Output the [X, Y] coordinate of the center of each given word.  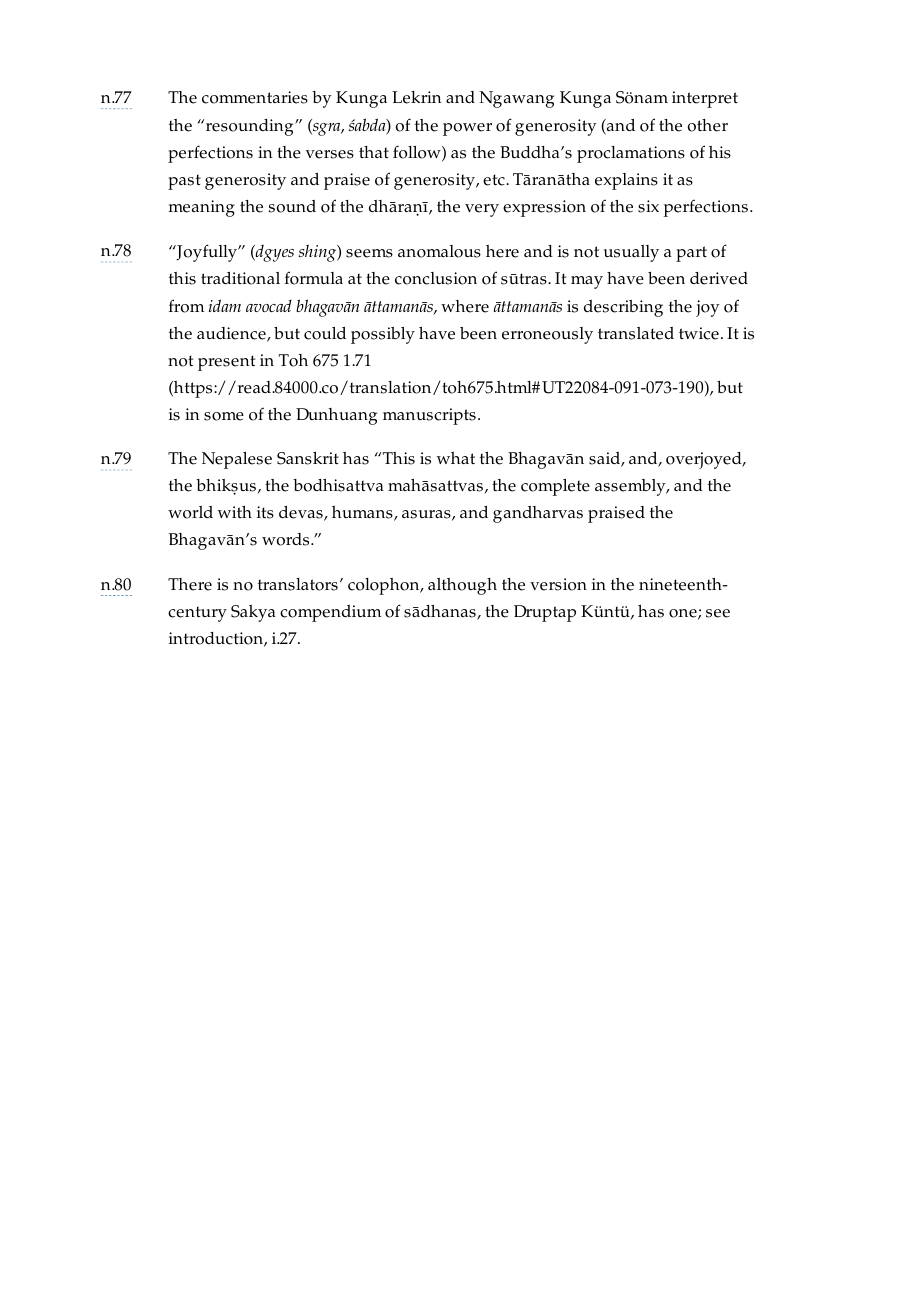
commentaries [255, 97]
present [226, 363]
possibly [383, 335]
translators [298, 584]
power [467, 129]
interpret [705, 99]
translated [636, 333]
